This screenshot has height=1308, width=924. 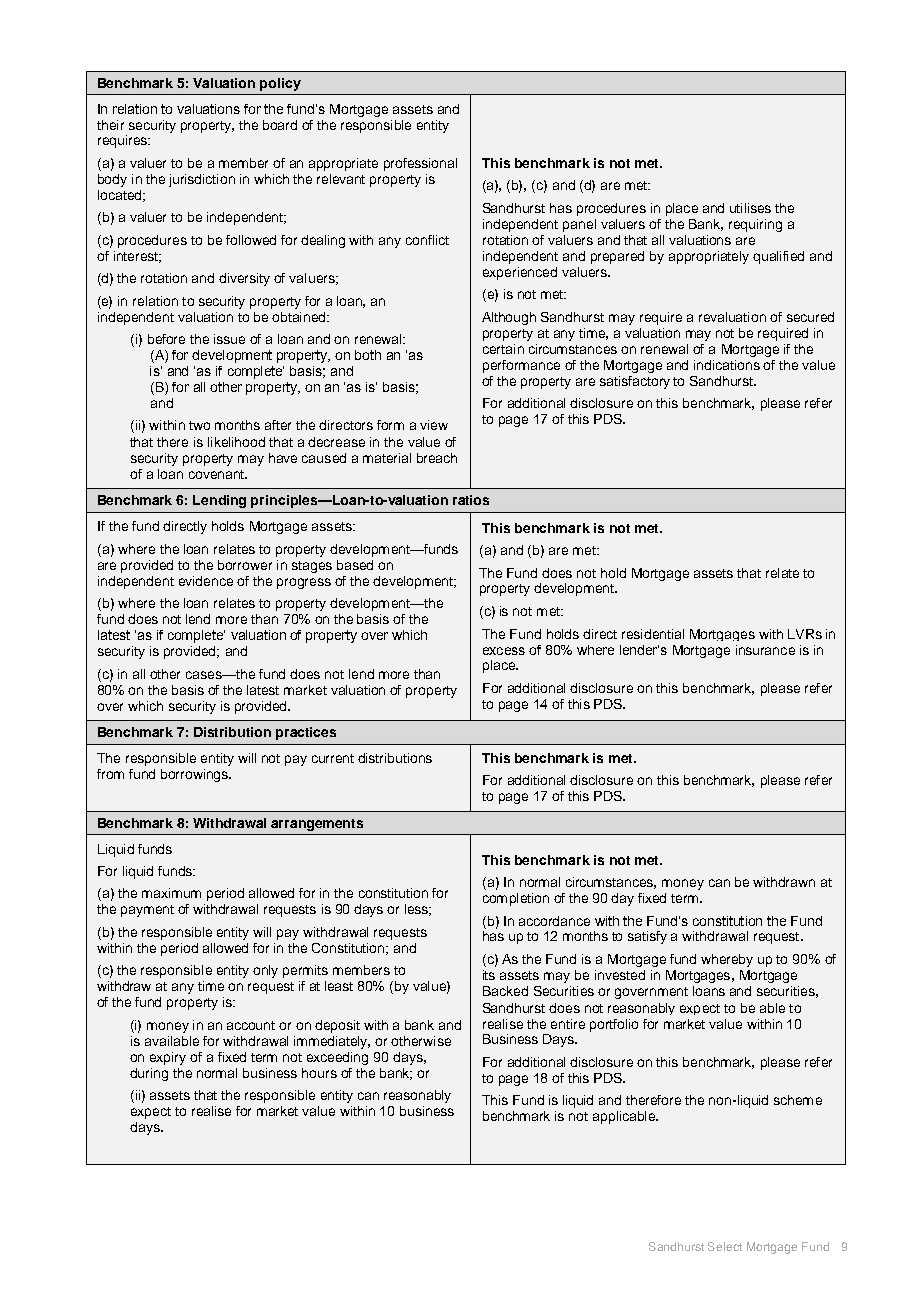 I want to click on maximum, so click(x=171, y=893).
